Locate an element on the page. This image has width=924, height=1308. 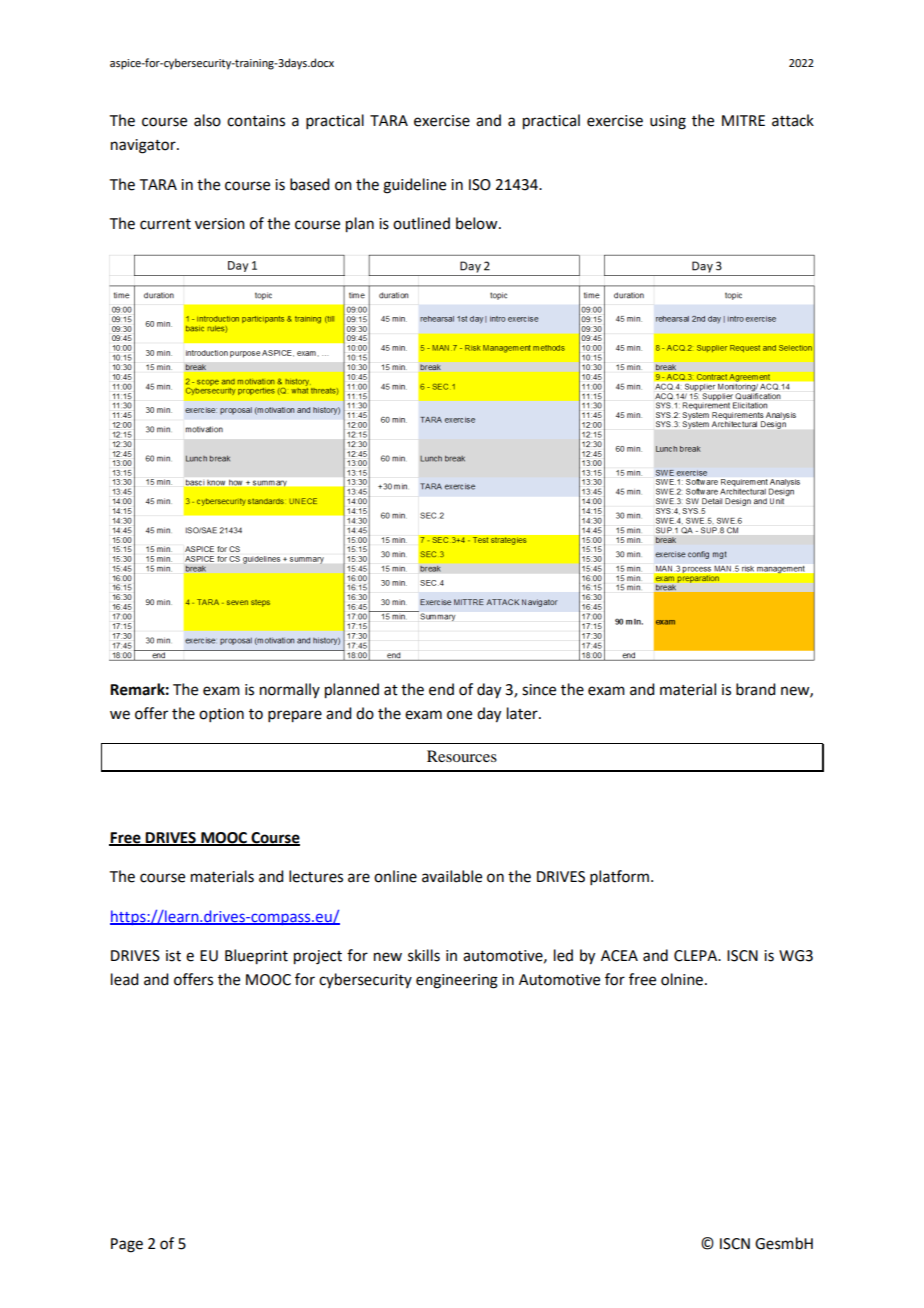
MITRE is located at coordinates (743, 120).
